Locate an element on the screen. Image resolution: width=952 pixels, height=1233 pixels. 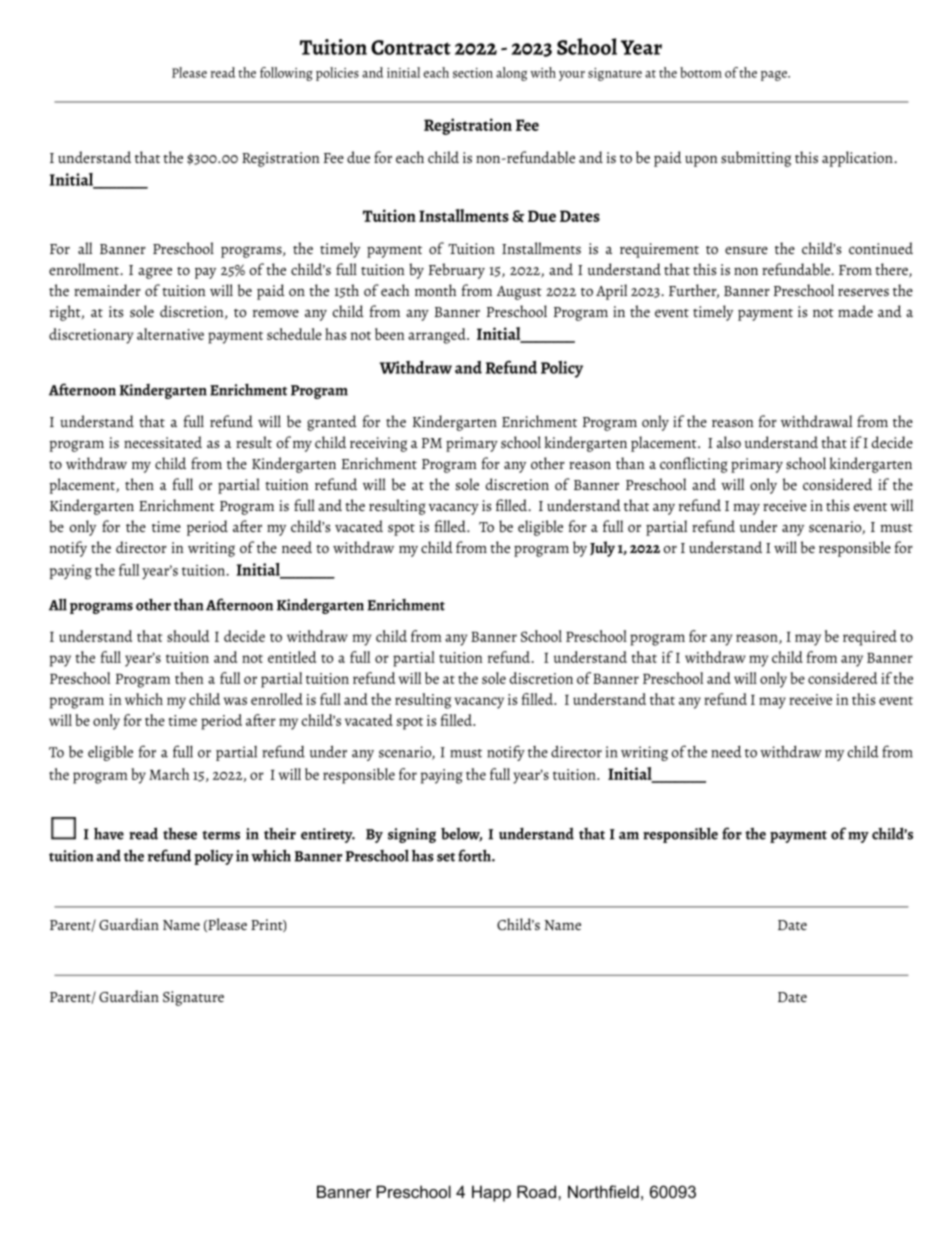
Happ is located at coordinates (491, 1193).
